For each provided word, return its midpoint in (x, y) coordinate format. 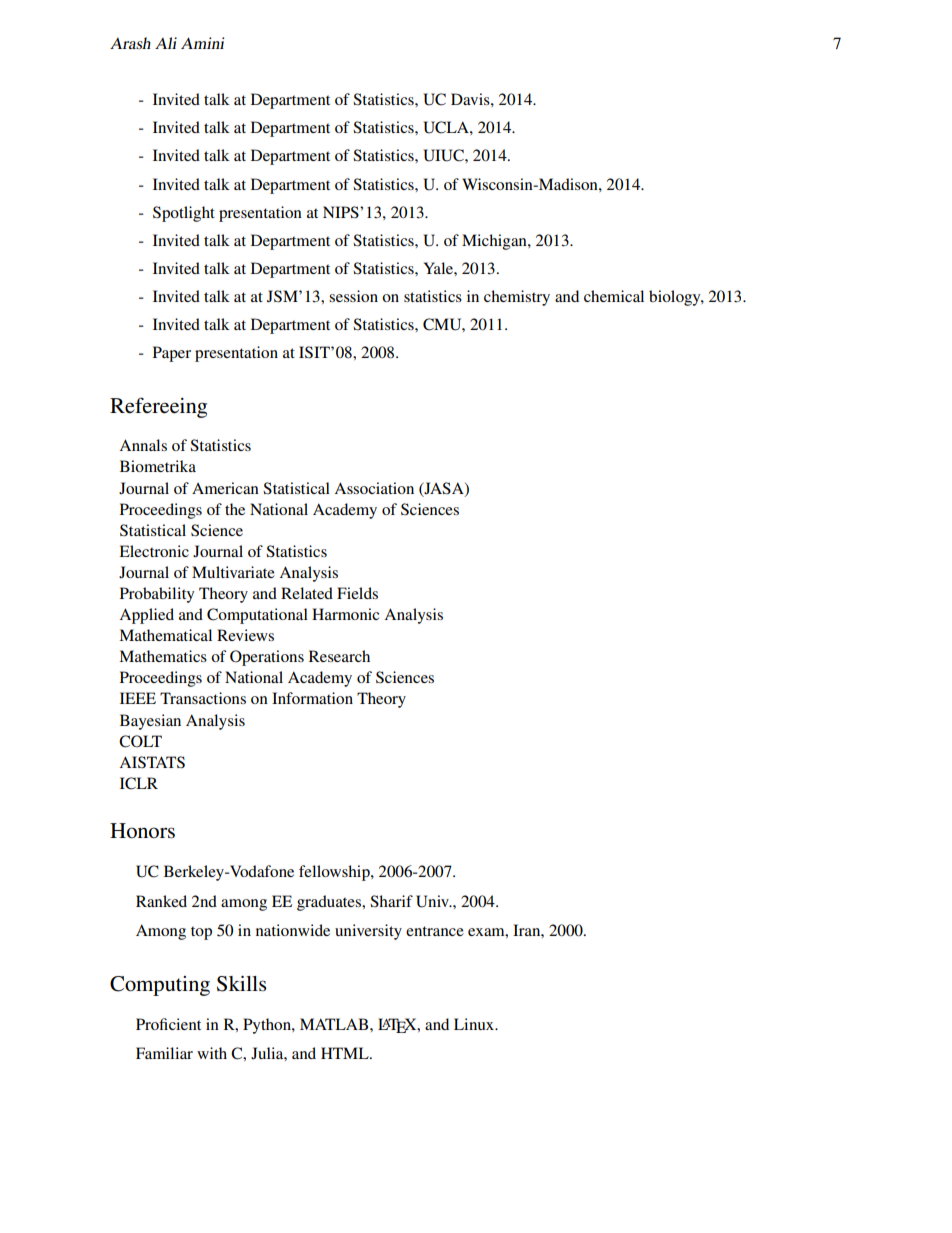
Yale (439, 268)
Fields (357, 593)
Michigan (495, 242)
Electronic (154, 551)
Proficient (168, 1024)
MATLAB (335, 1024)
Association (374, 488)
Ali (166, 43)
